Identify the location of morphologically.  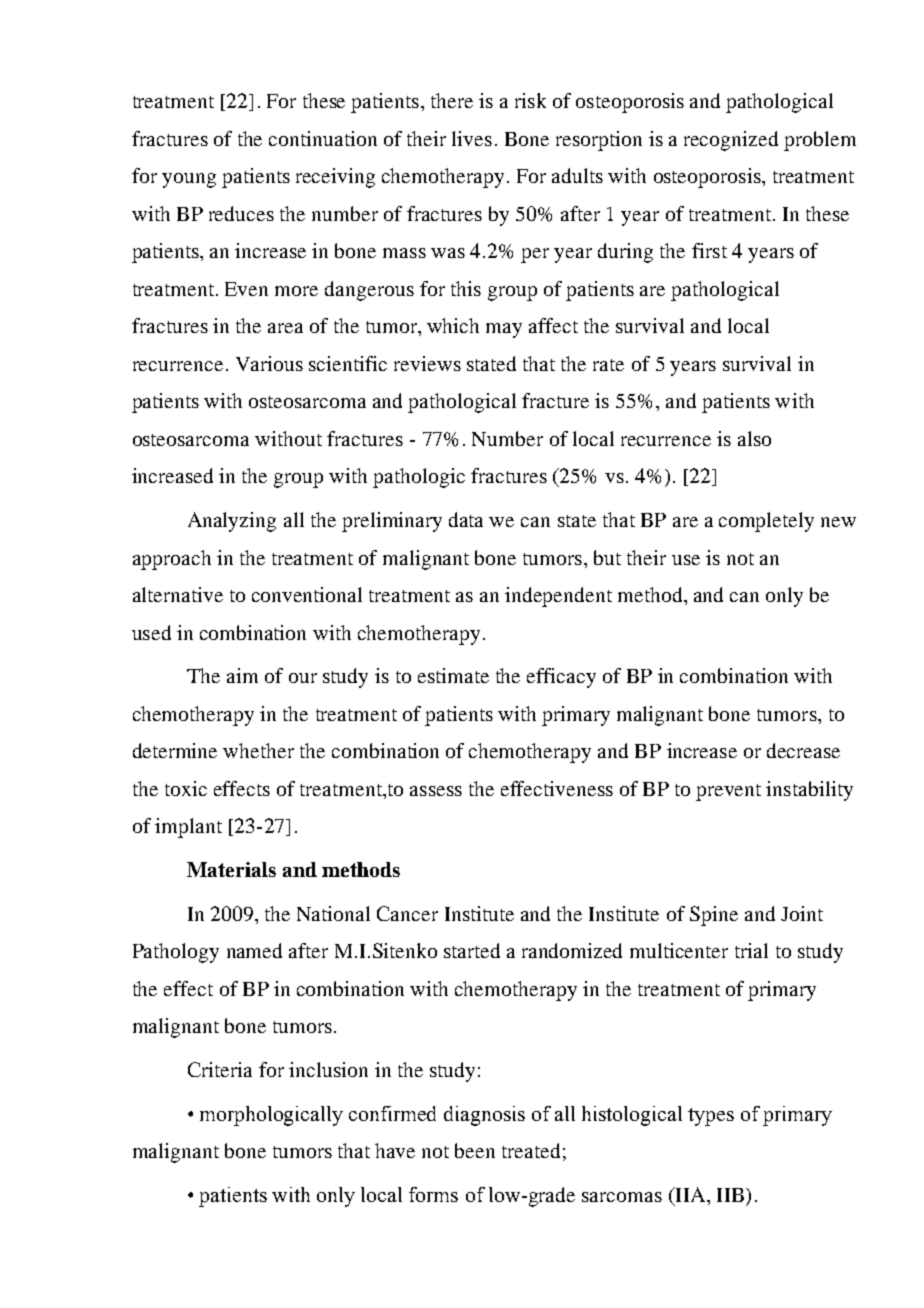
(271, 1116).
